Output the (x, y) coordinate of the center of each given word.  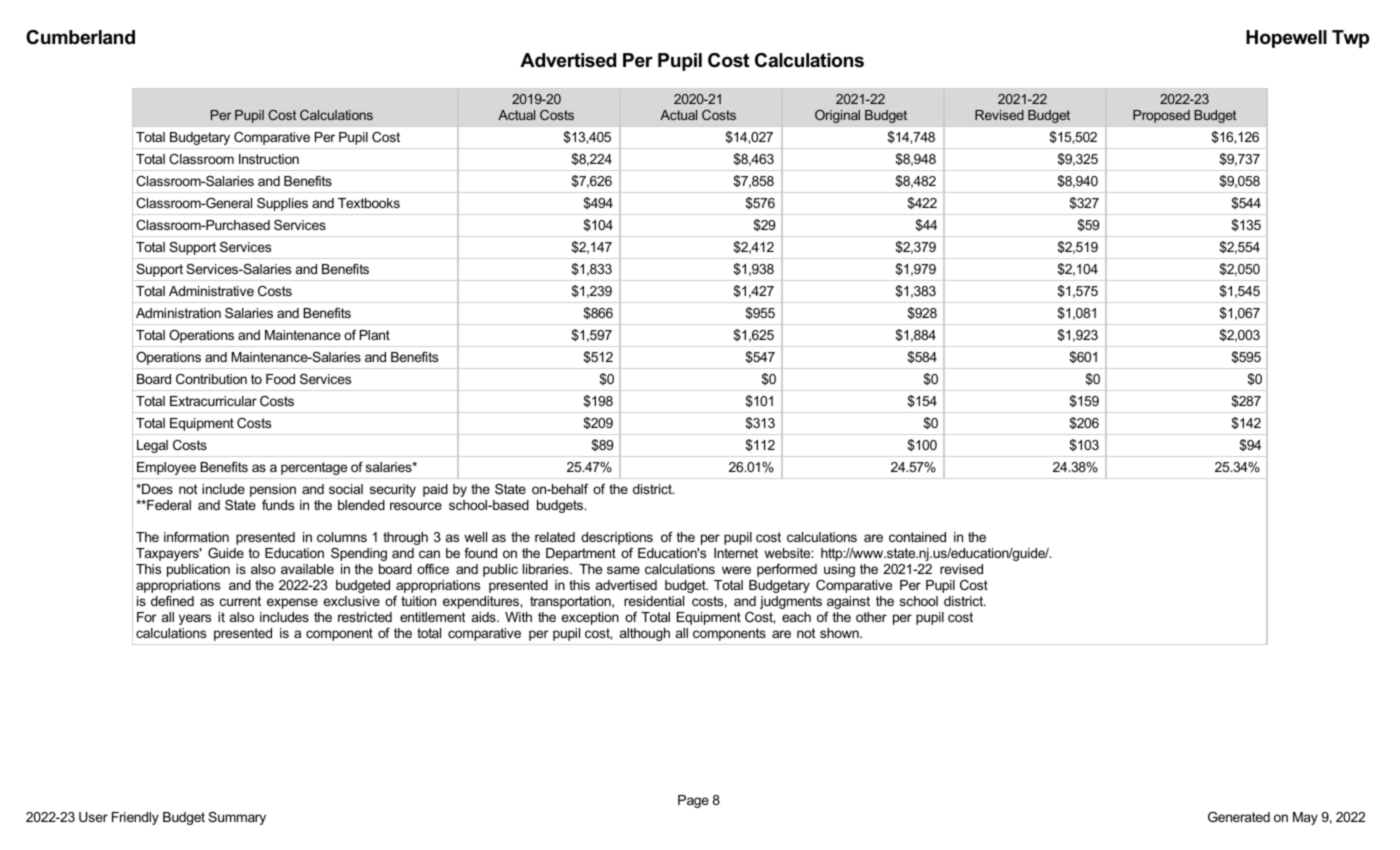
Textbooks (369, 203)
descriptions (617, 538)
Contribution (211, 379)
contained (917, 537)
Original (837, 116)
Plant (375, 335)
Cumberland (80, 37)
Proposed (1161, 116)
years (195, 619)
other (871, 617)
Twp (1350, 39)
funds (278, 505)
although (645, 634)
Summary (237, 818)
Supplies (282, 204)
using (839, 570)
